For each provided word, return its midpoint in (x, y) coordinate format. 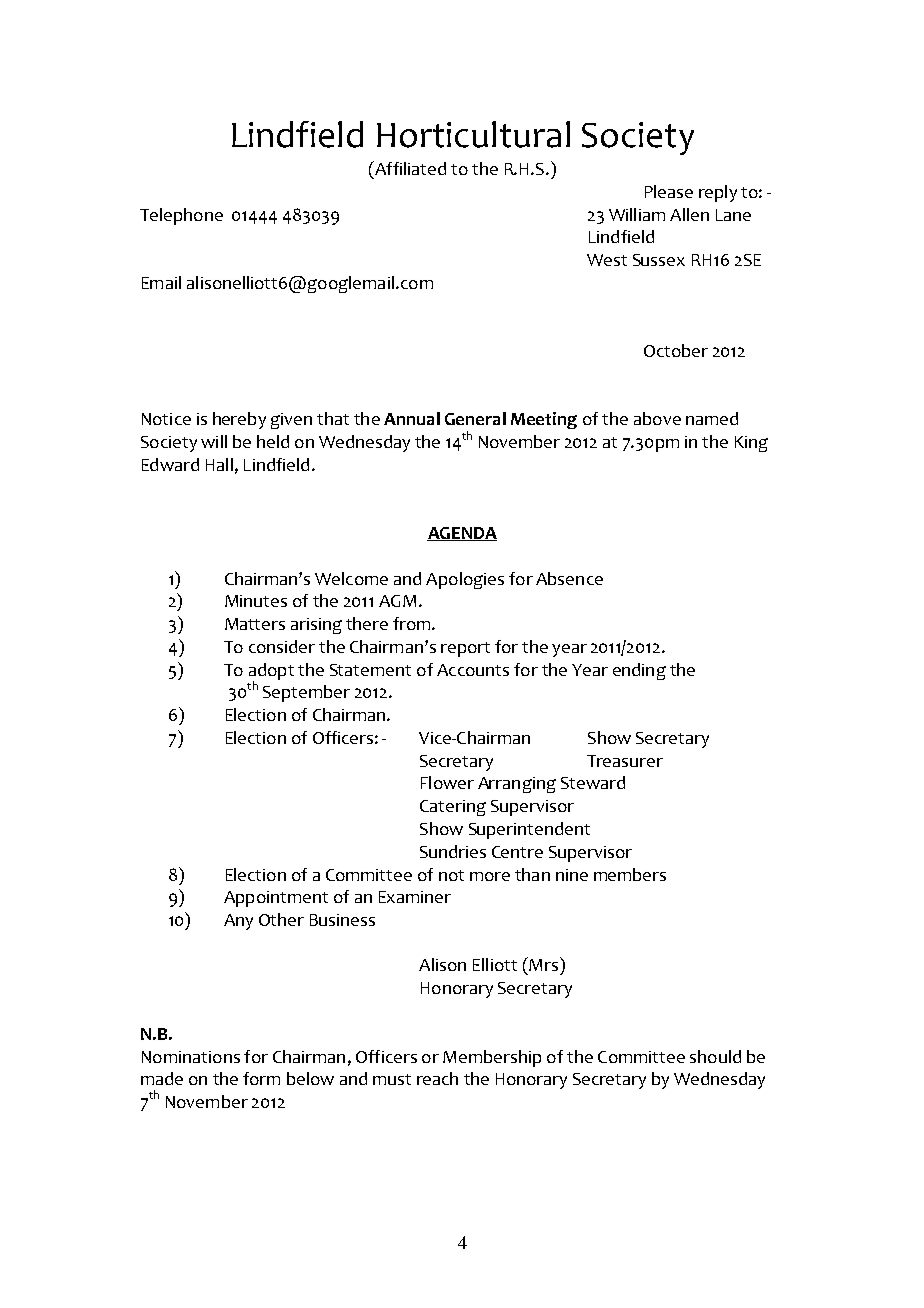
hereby (239, 420)
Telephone (181, 216)
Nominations (191, 1057)
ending (639, 671)
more (490, 876)
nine (572, 875)
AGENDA (462, 534)
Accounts (473, 670)
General (475, 418)
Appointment (276, 899)
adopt (271, 672)
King (751, 444)
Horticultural (473, 134)
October (676, 350)
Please (669, 191)
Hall (219, 464)
